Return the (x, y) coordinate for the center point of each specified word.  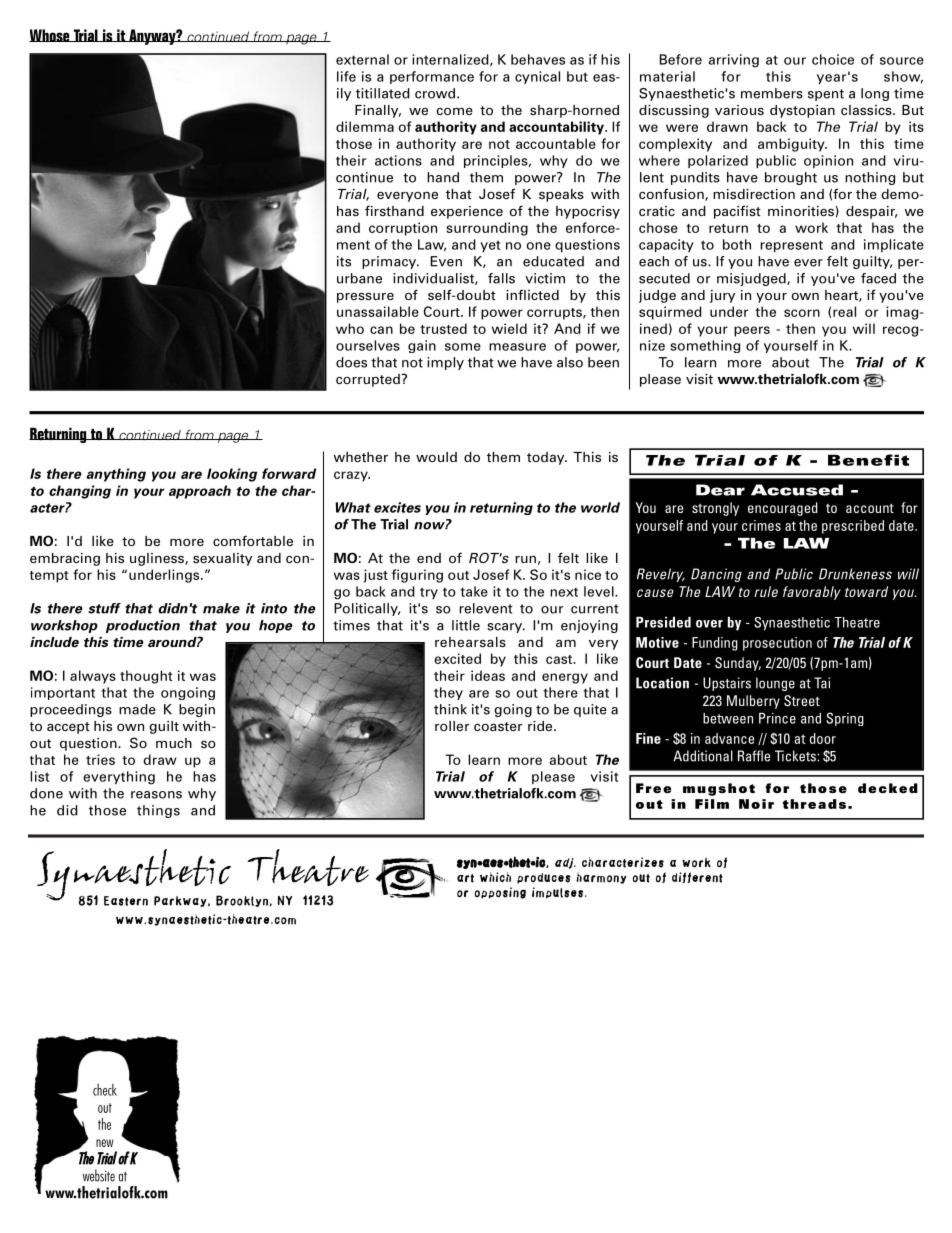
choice (833, 59)
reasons (156, 795)
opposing (500, 893)
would (436, 457)
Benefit (868, 460)
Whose (50, 35)
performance (432, 77)
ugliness (158, 559)
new (105, 1143)
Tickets (796, 756)
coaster (498, 726)
